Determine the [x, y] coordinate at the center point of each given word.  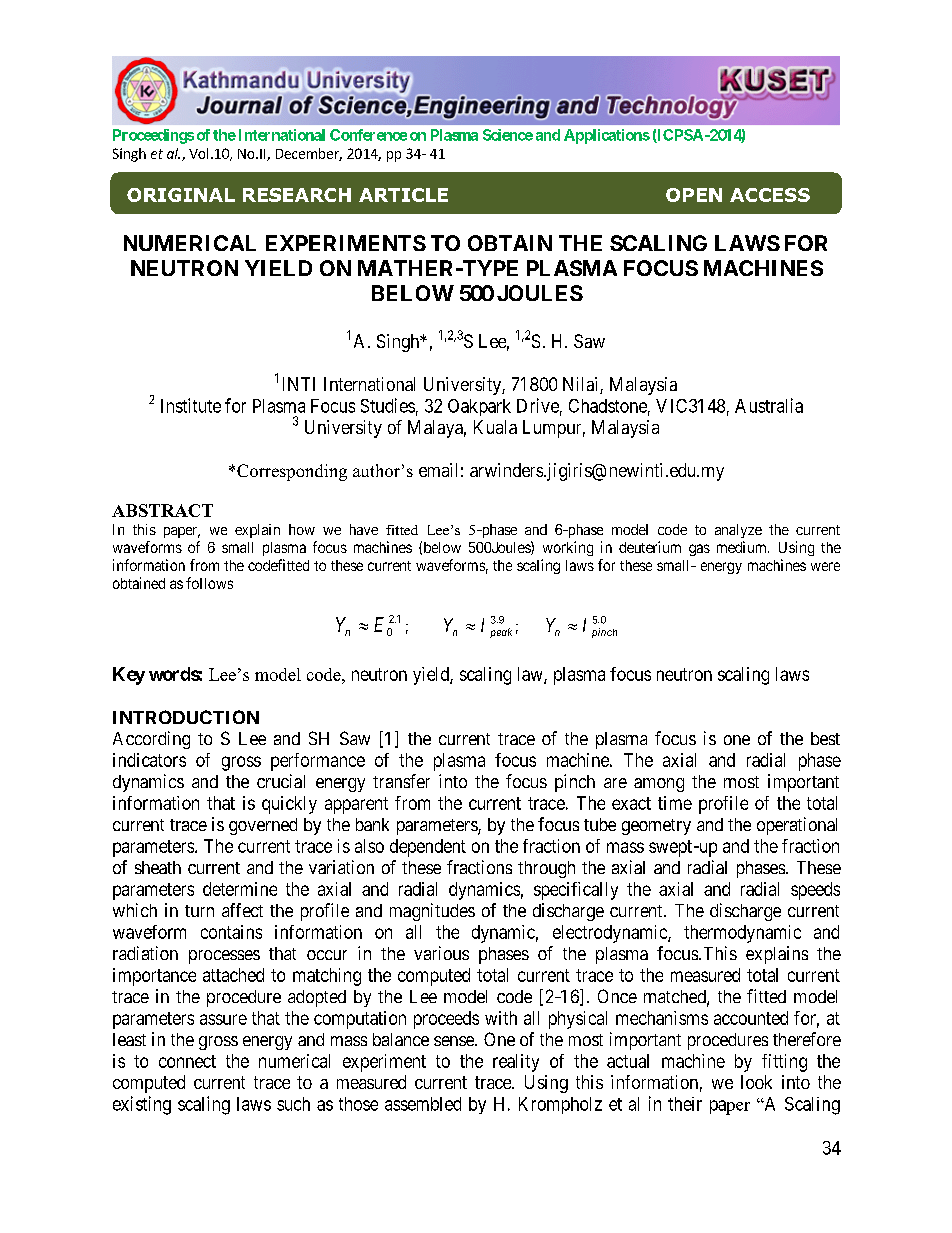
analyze [738, 531]
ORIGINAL [181, 195]
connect [187, 1061]
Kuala [495, 427]
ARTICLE [403, 195]
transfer [401, 781]
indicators [149, 760]
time [675, 803]
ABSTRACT [162, 510]
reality [516, 1063]
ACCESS [770, 195]
